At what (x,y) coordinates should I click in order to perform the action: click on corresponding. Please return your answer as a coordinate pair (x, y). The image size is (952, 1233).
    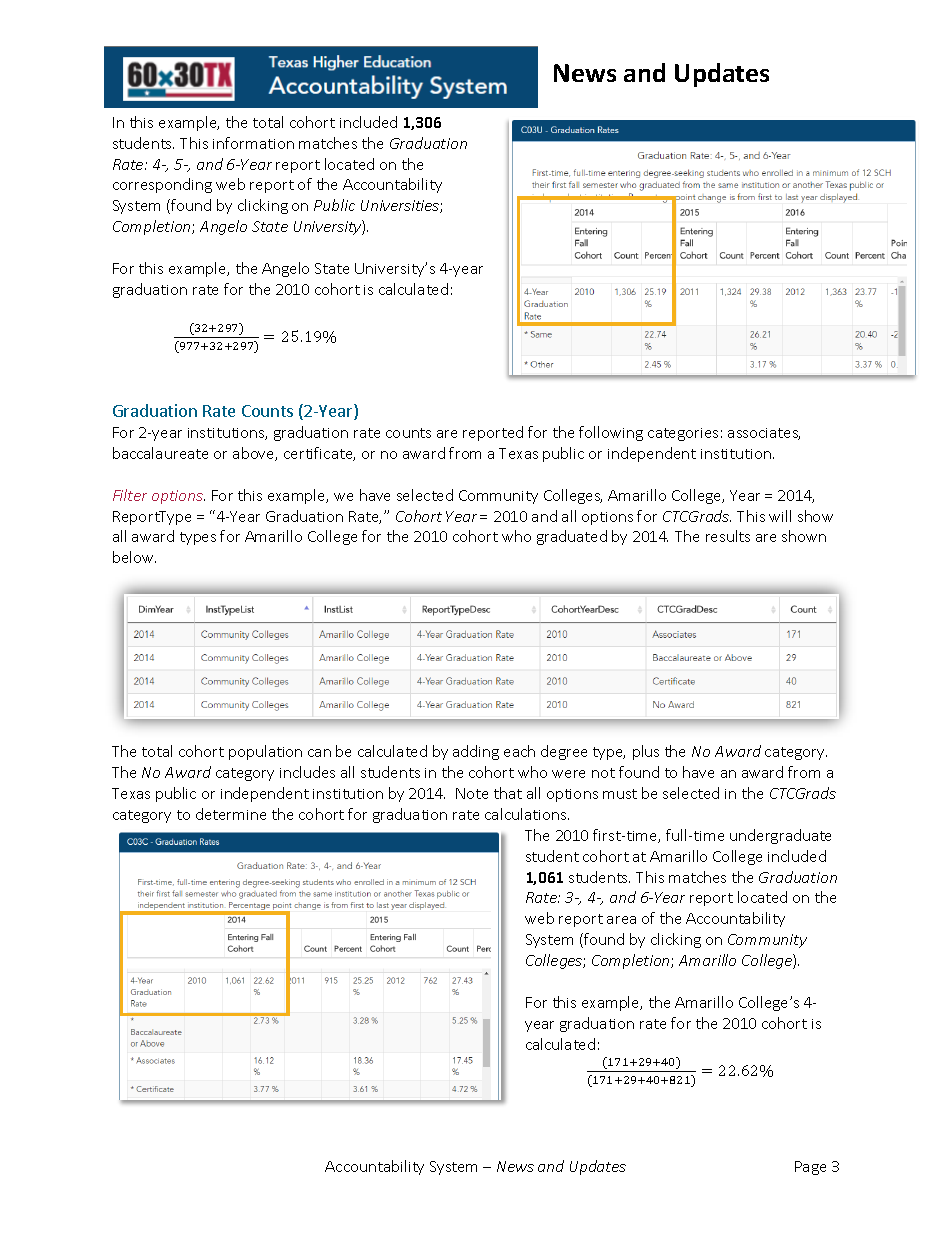
    Looking at the image, I should click on (162, 185).
